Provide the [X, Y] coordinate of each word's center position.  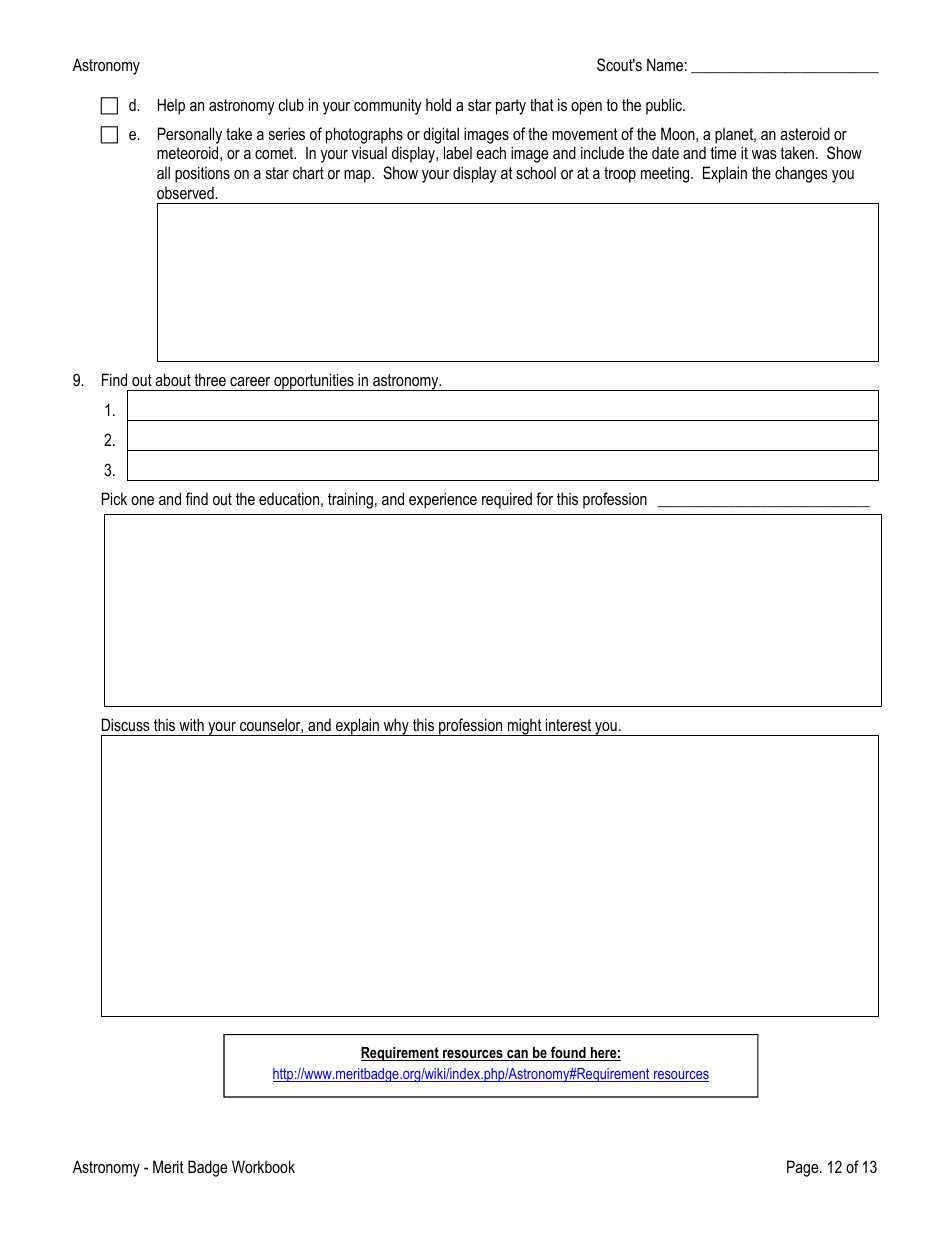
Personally [190, 135]
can [517, 1055]
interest [568, 724]
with [191, 724]
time [723, 152]
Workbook [263, 1166]
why [396, 727]
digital [441, 135]
